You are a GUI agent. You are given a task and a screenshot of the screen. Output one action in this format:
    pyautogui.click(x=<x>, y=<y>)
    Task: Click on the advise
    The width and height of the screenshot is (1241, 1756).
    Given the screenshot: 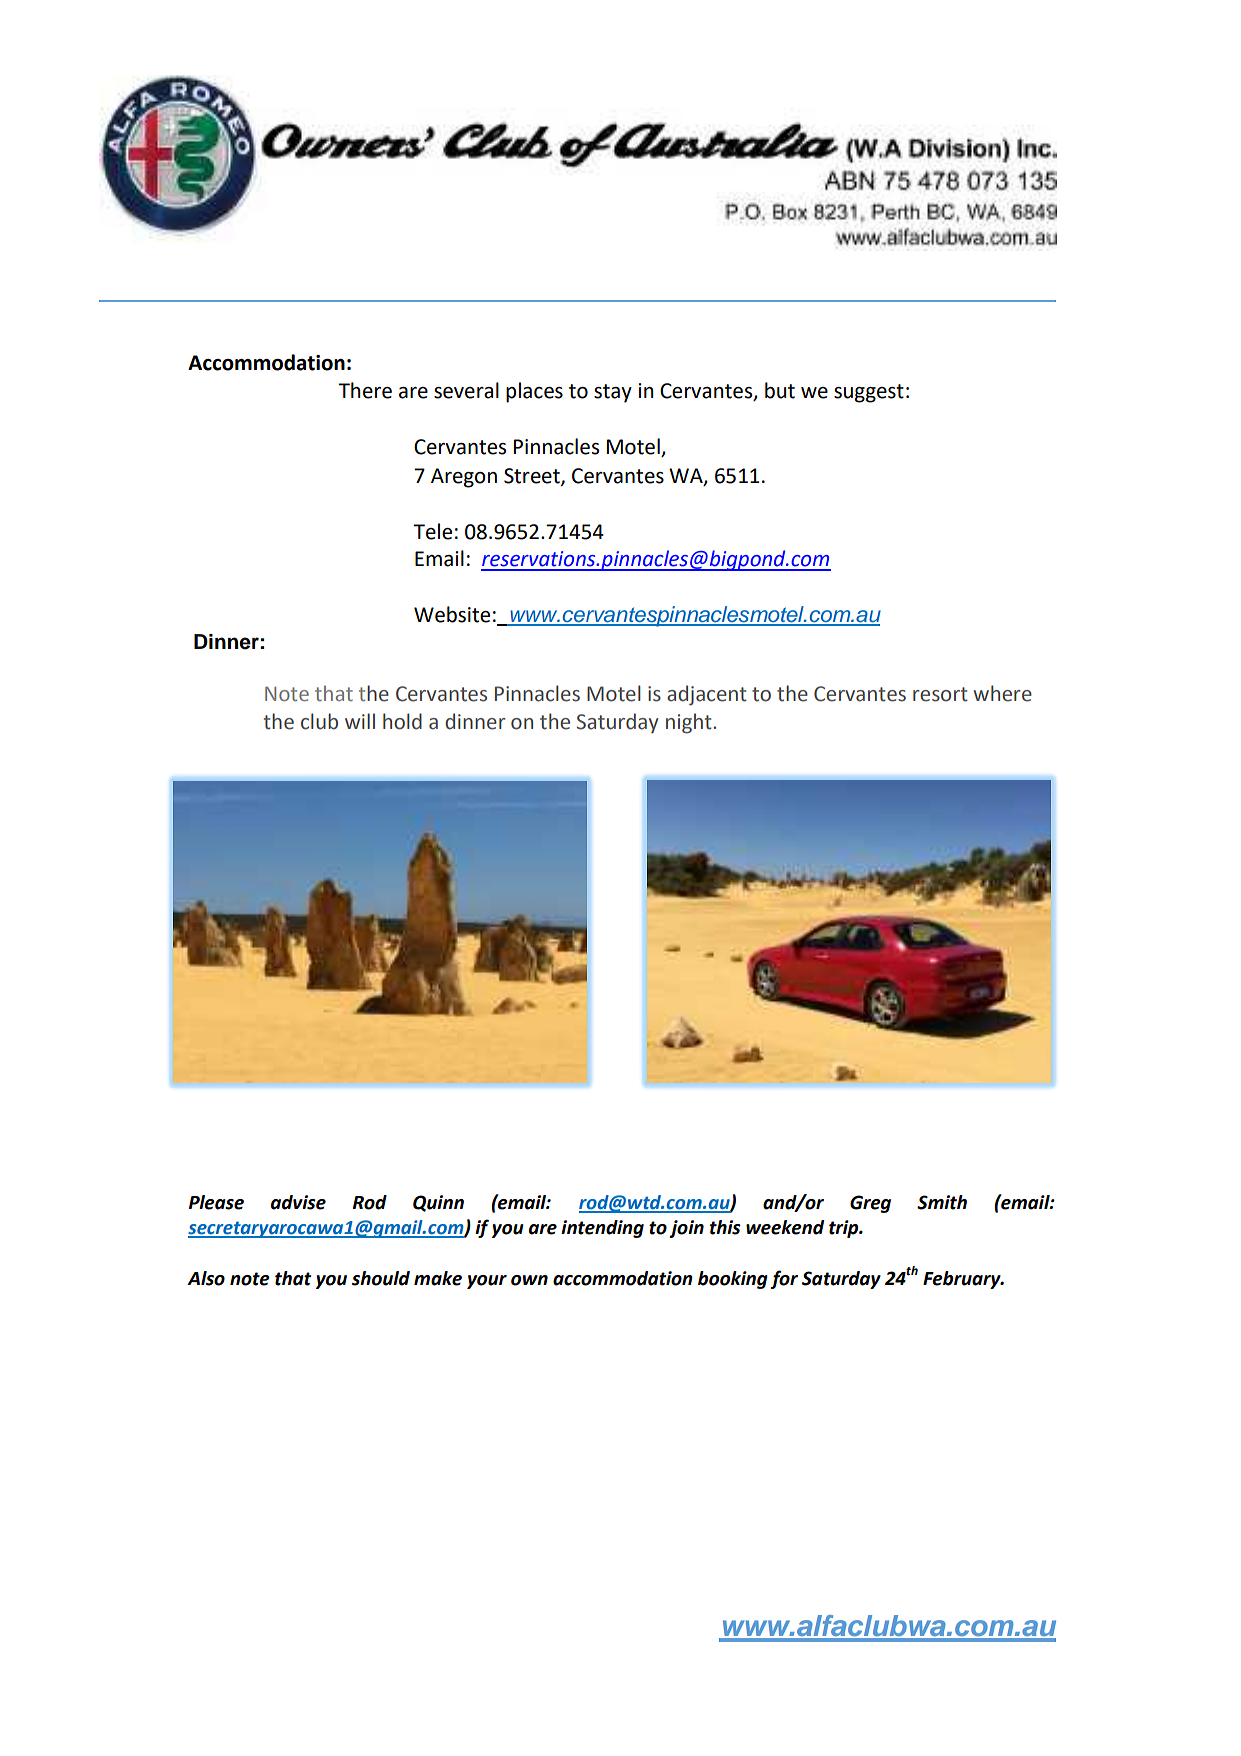 What is the action you would take?
    pyautogui.click(x=298, y=1202)
